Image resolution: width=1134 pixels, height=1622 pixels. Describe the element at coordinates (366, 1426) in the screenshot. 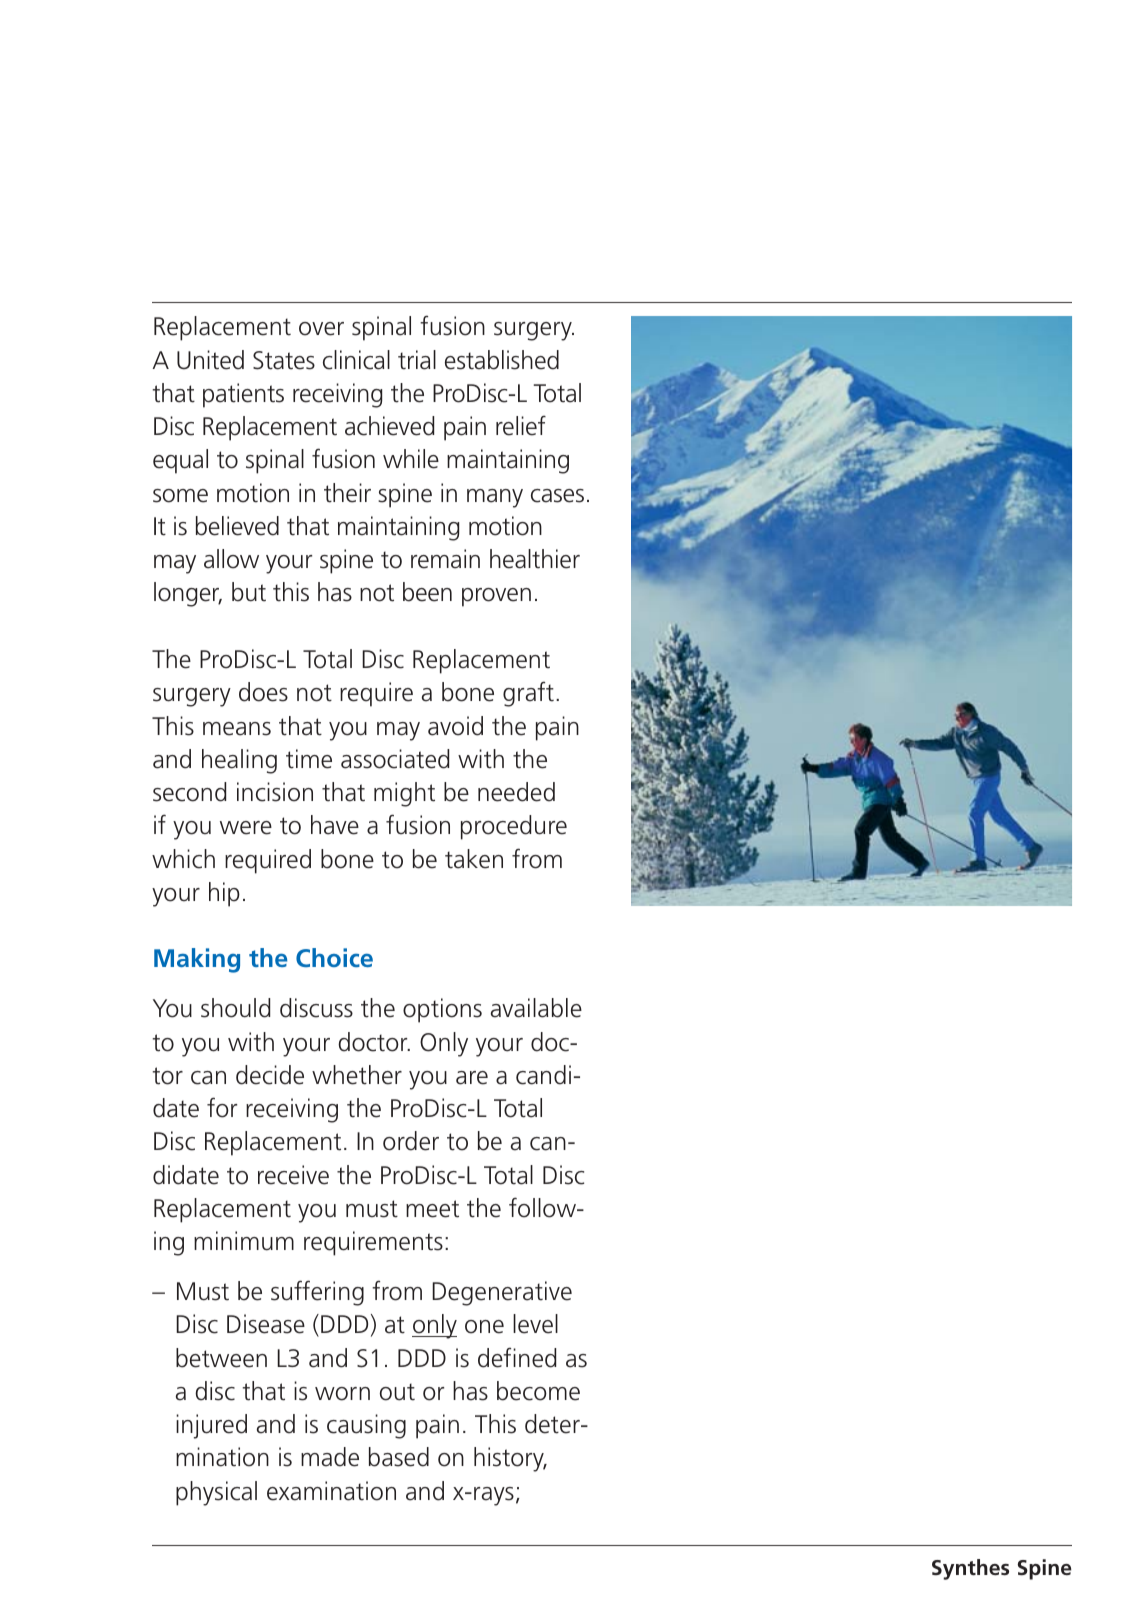

I see `causing` at that location.
